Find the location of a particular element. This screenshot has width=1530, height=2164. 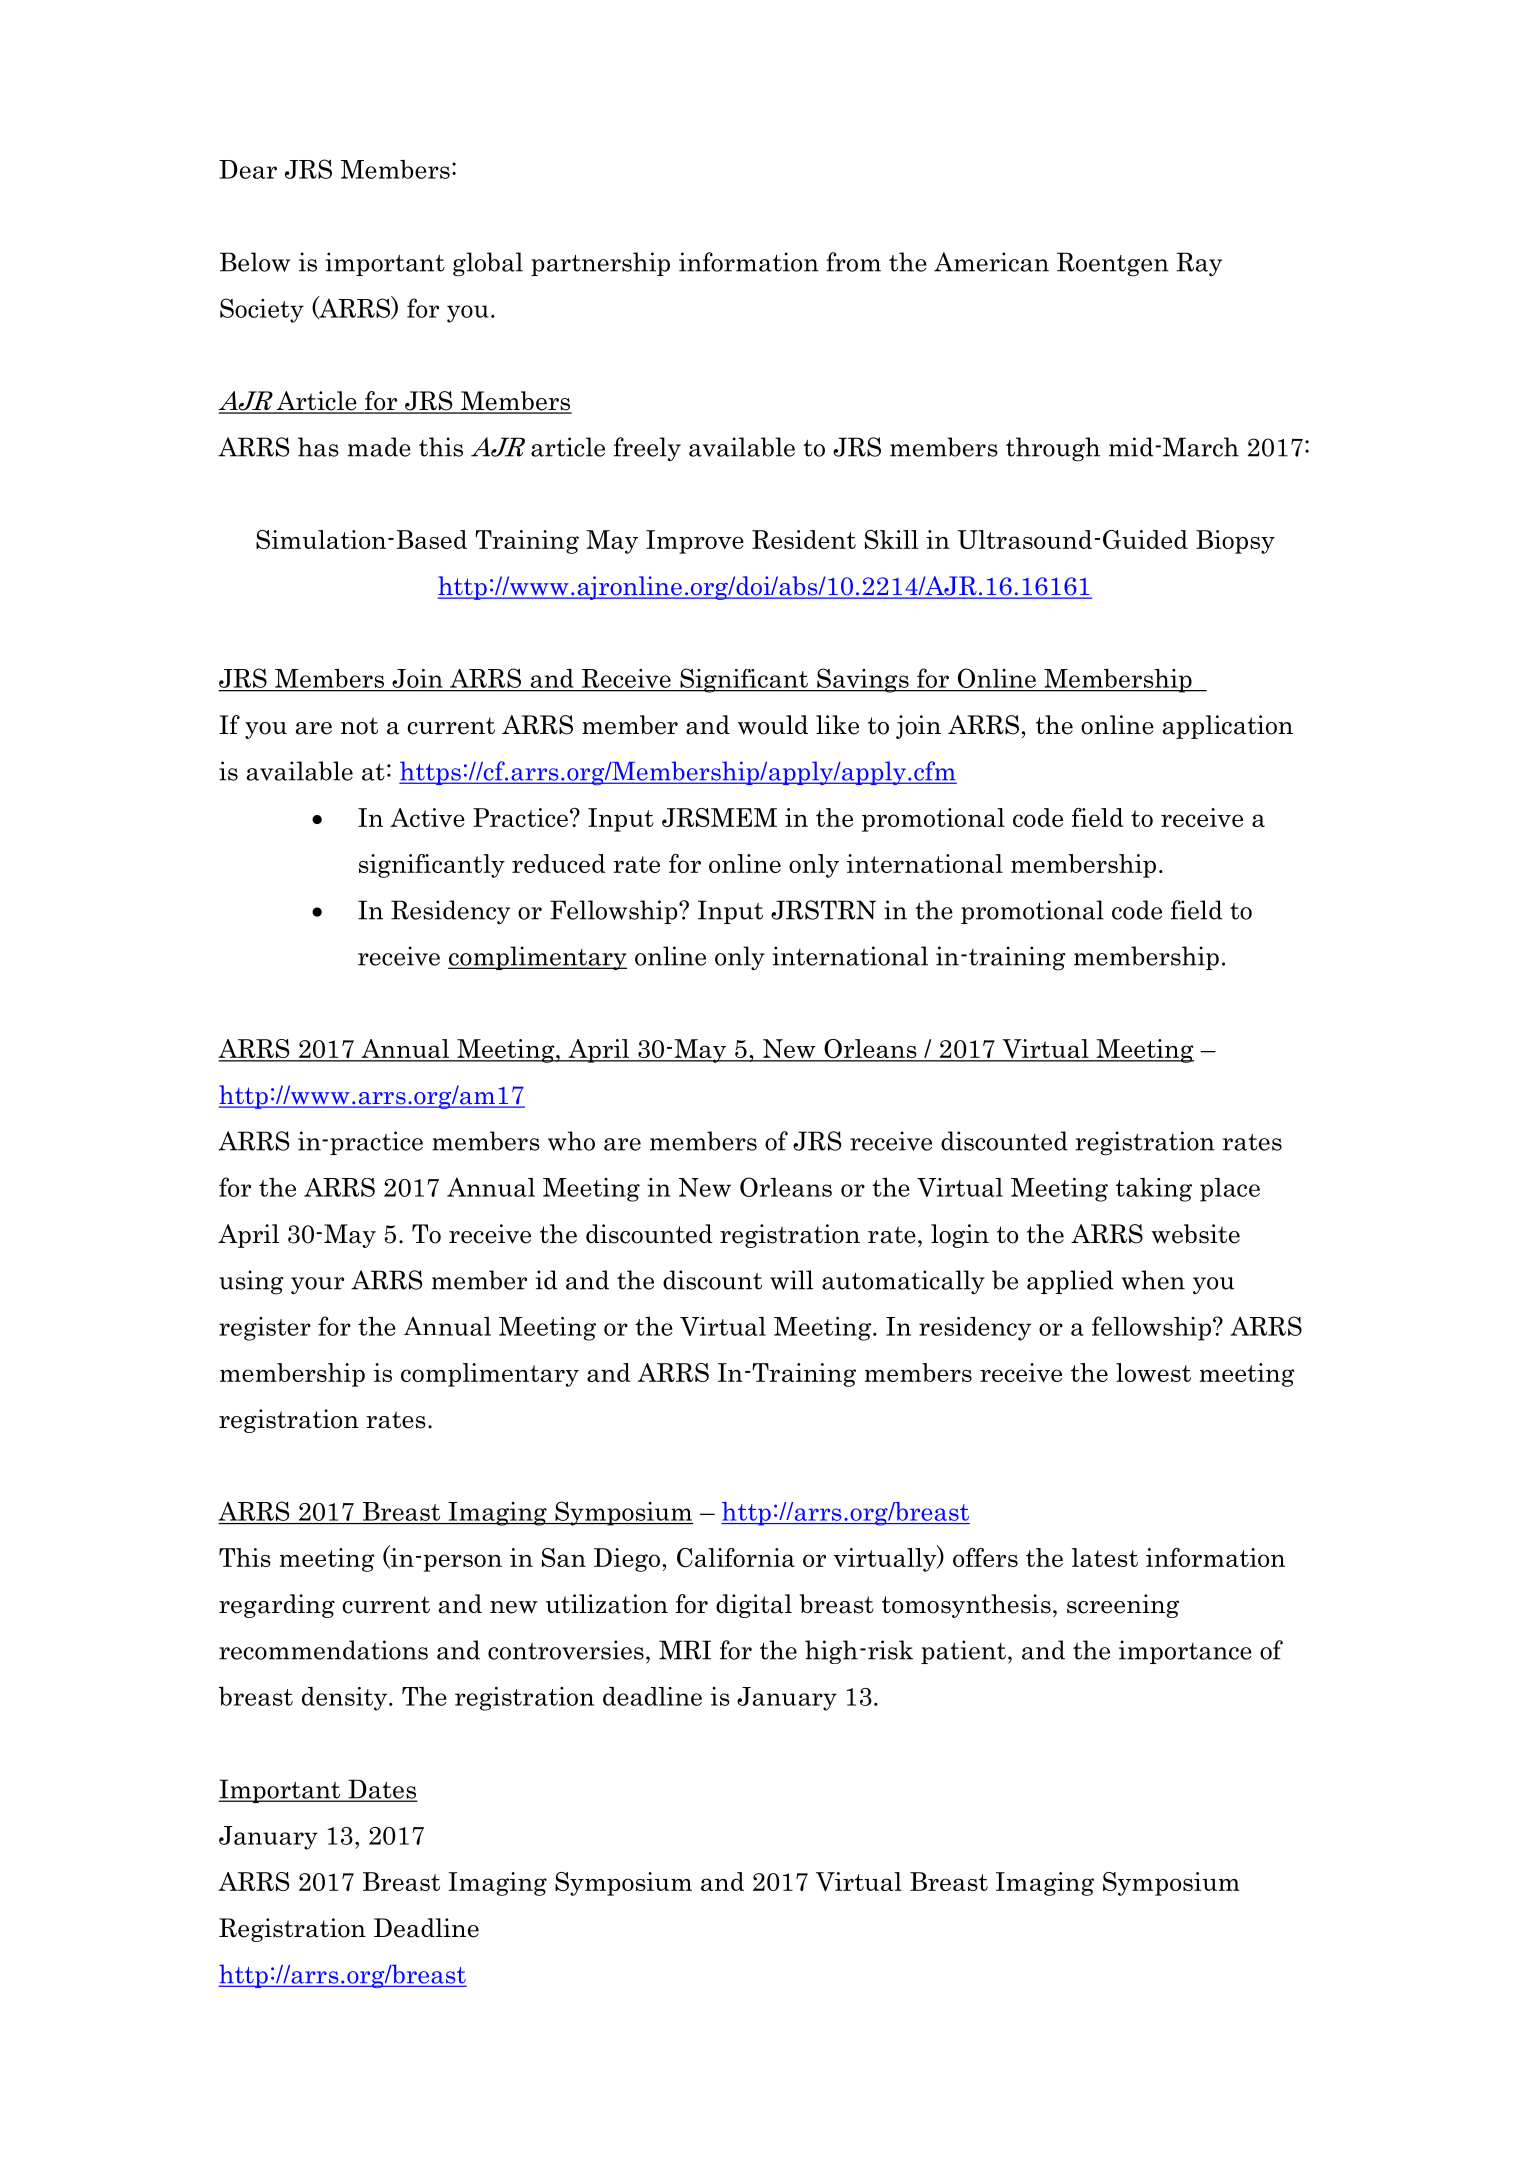

Improve is located at coordinates (695, 542).
